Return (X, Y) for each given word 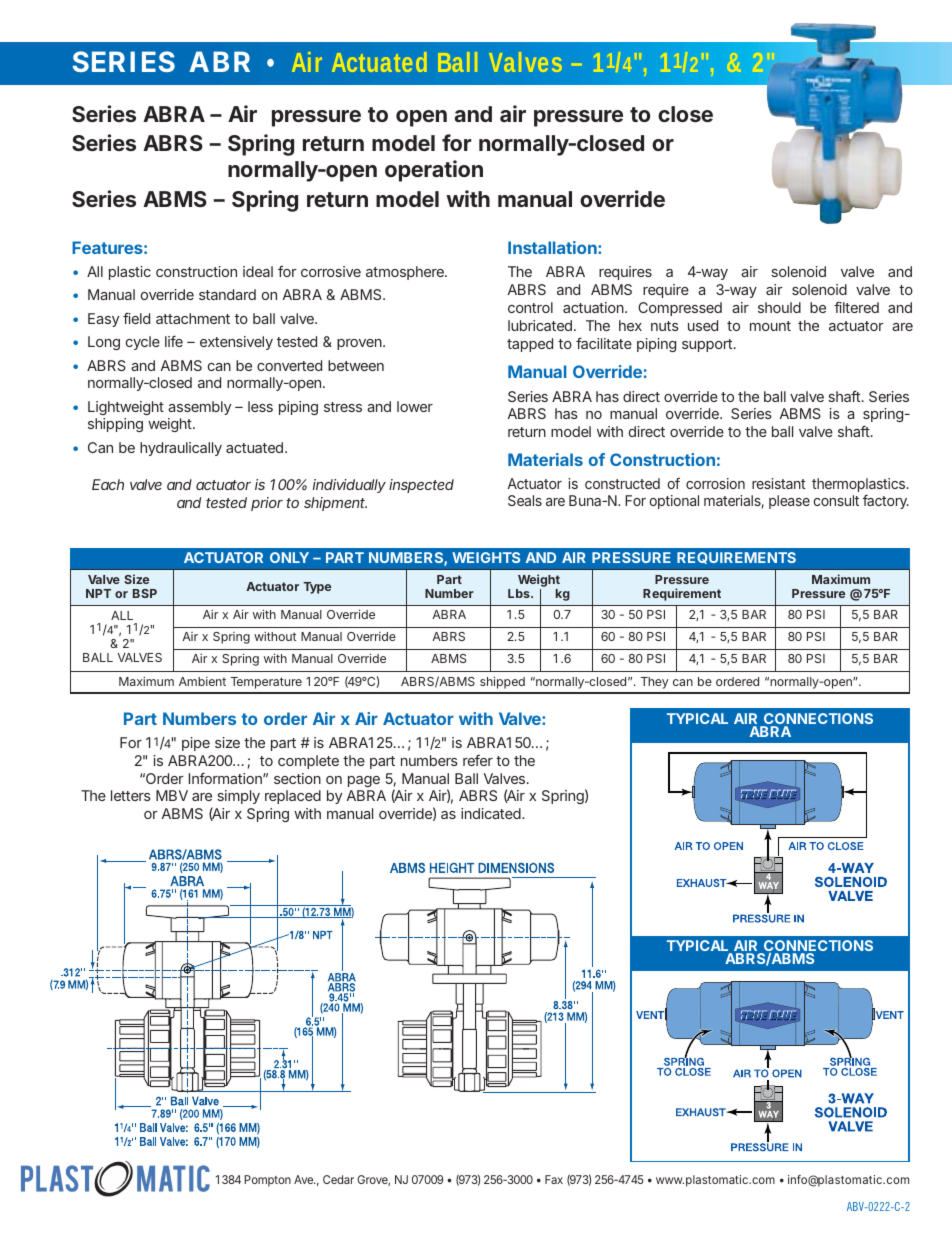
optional (674, 502)
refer (478, 760)
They (654, 683)
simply (238, 797)
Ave (303, 1179)
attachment (193, 318)
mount (770, 326)
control (530, 307)
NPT (98, 593)
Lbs (519, 593)
